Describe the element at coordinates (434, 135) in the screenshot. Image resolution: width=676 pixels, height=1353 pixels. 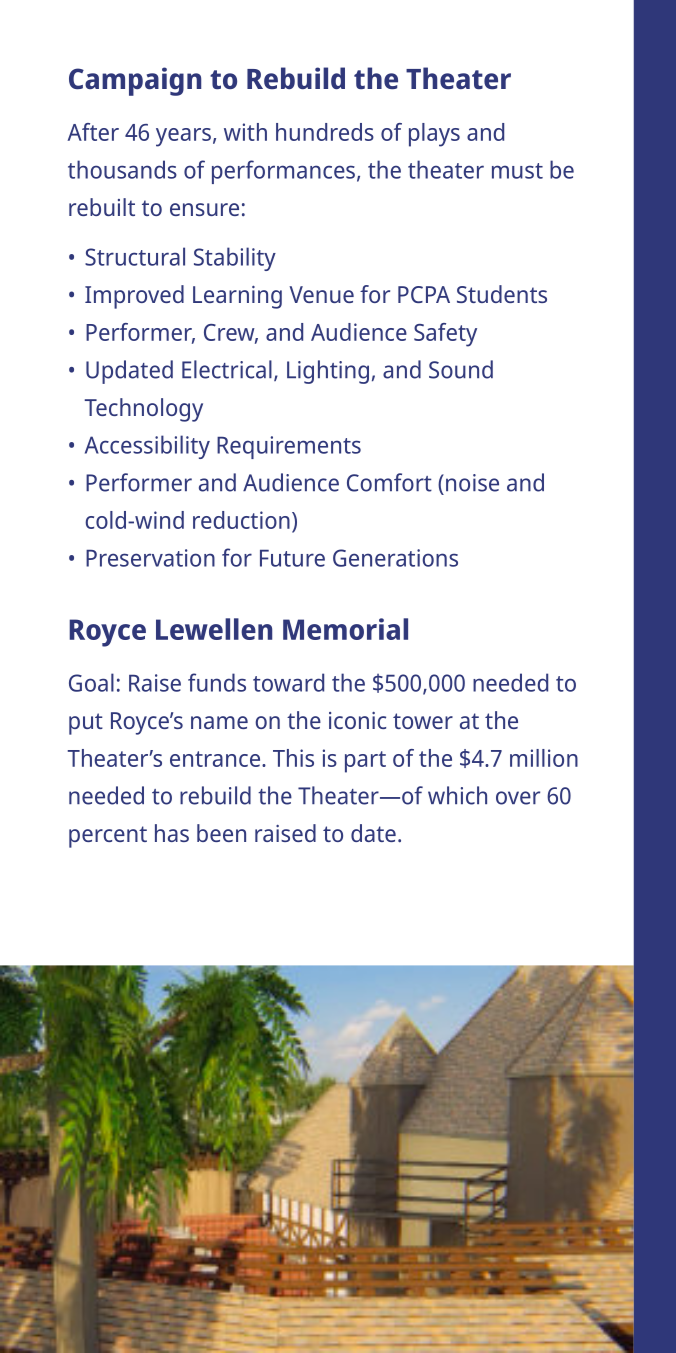
I see `plays` at that location.
